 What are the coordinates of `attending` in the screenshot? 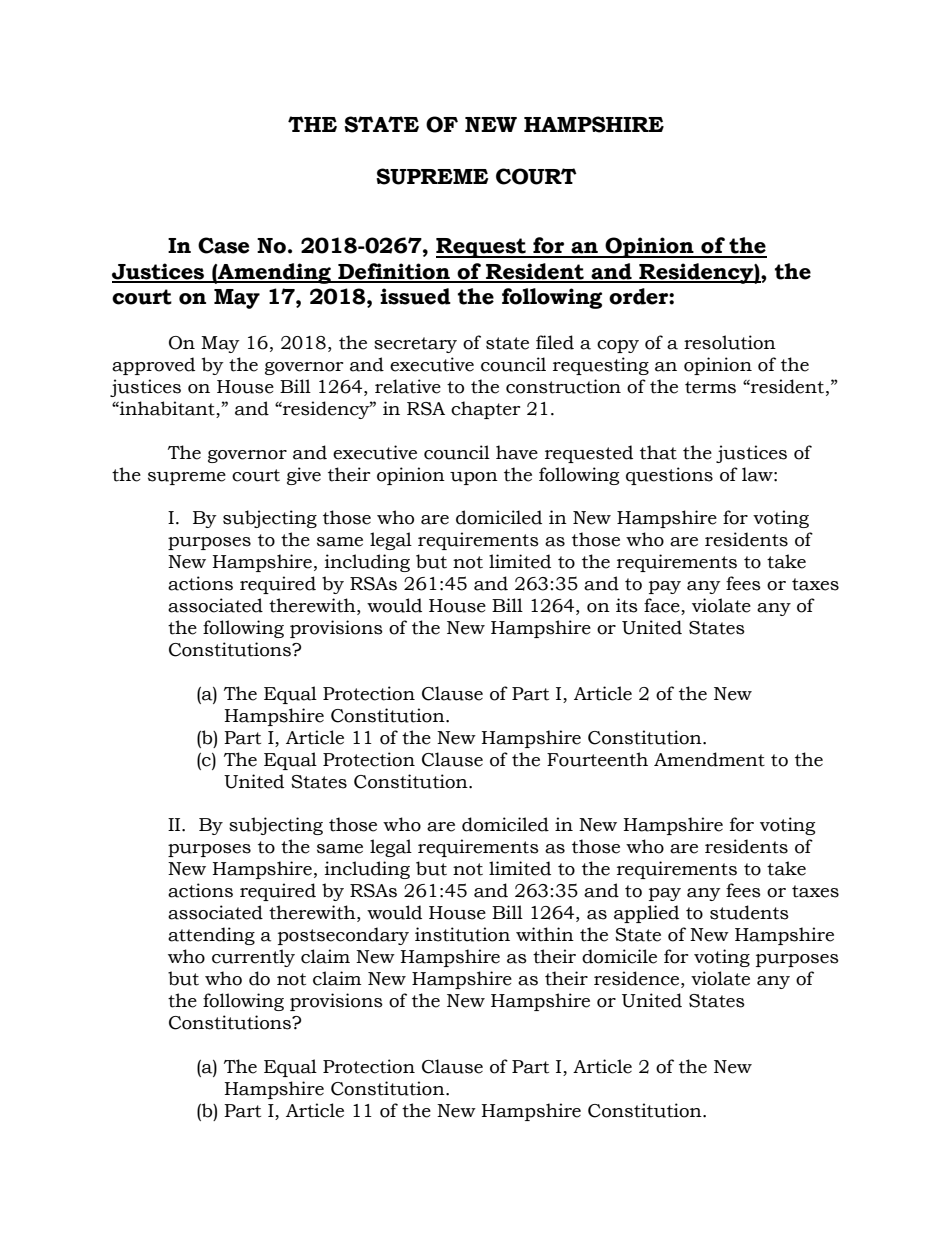 It's located at (211, 936).
